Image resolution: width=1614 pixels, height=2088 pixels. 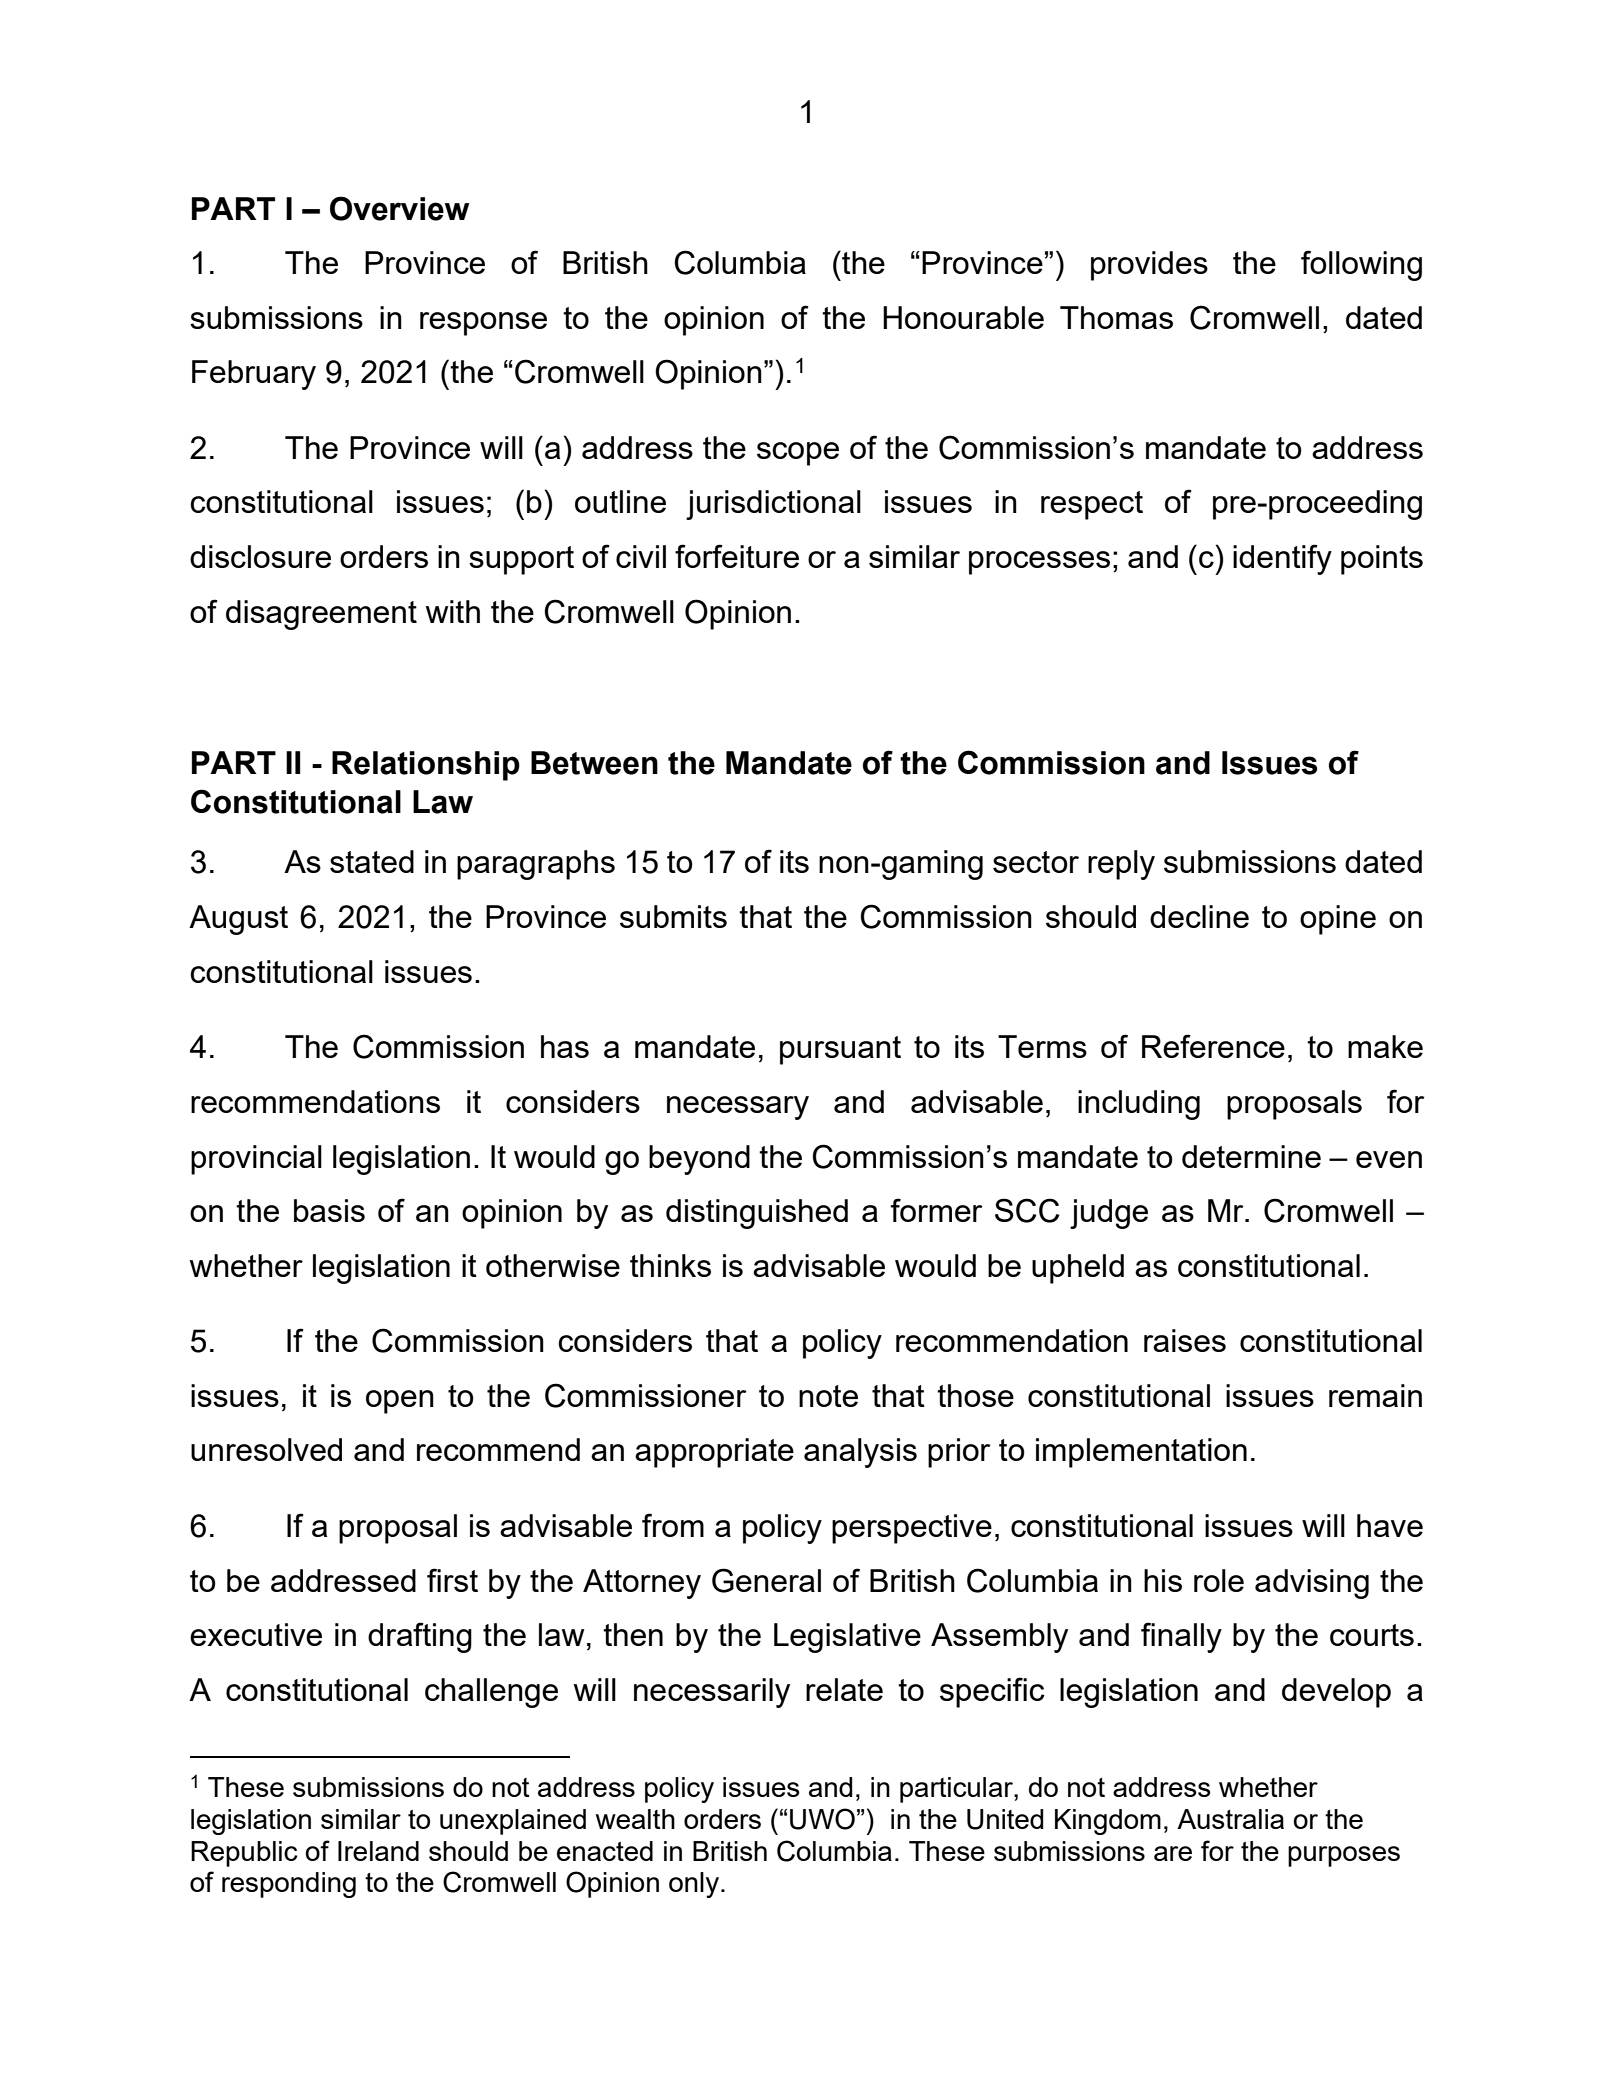 What do you see at coordinates (860, 1453) in the document?
I see `analysis` at bounding box center [860, 1453].
